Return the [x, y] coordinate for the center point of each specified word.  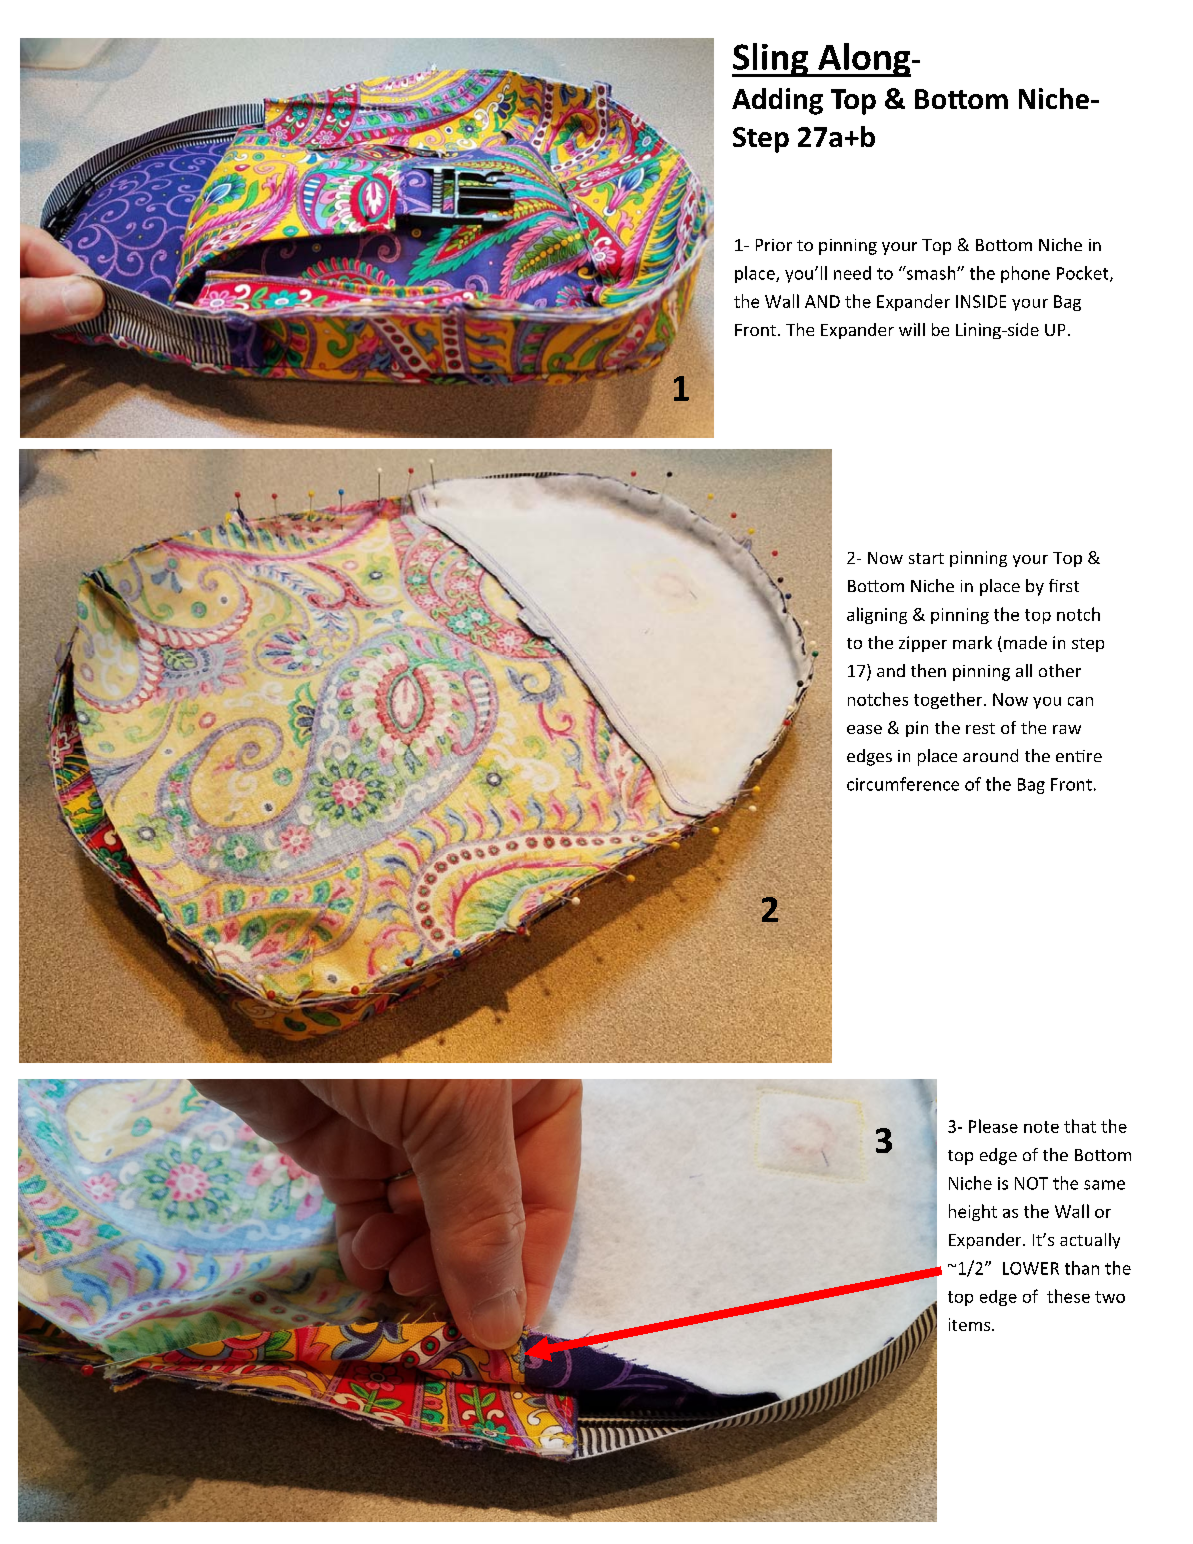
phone [1025, 274]
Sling [771, 60]
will [912, 329]
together [949, 700]
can [1080, 701]
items [971, 1324]
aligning [877, 615]
